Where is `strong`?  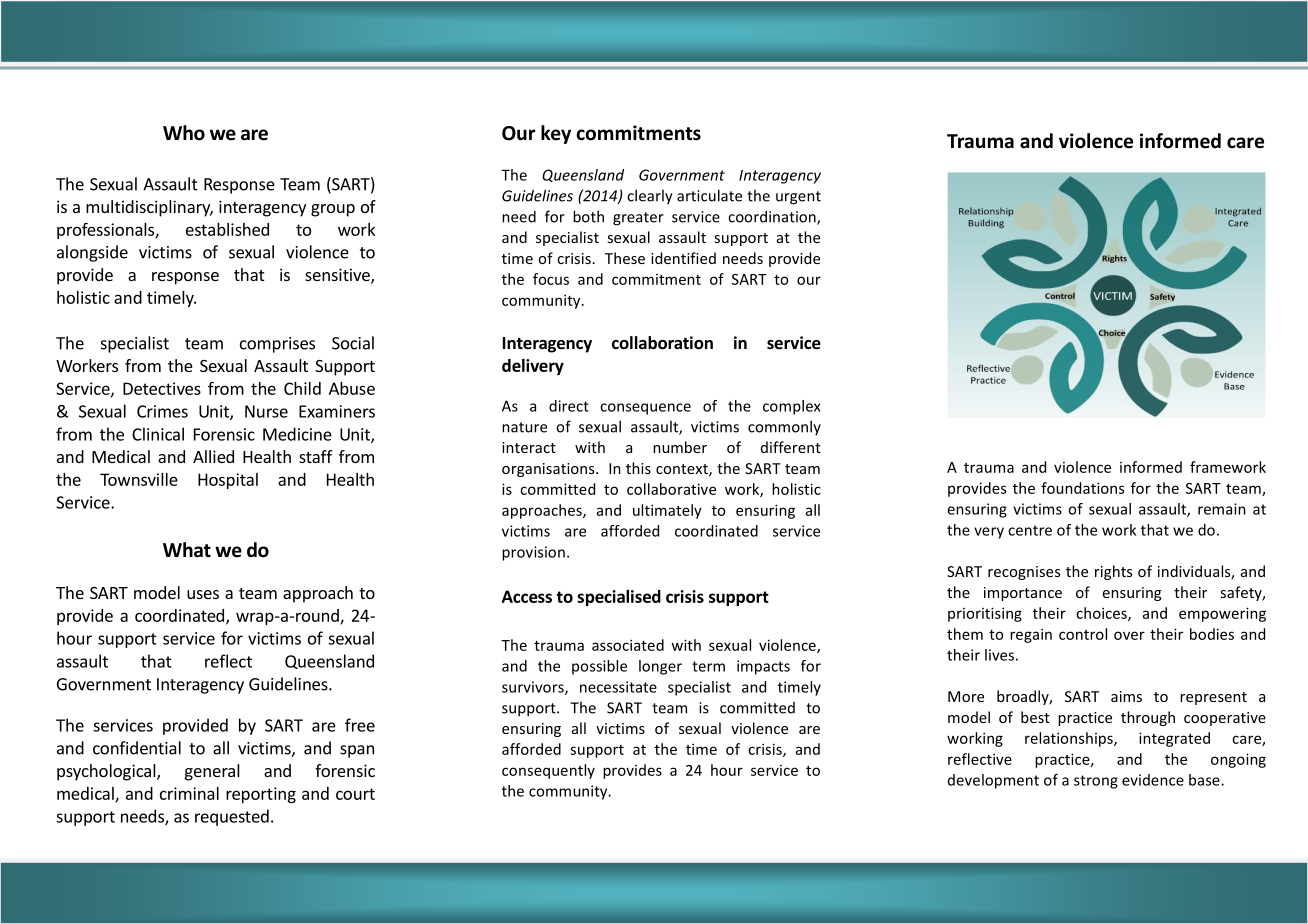
strong is located at coordinates (1096, 782).
